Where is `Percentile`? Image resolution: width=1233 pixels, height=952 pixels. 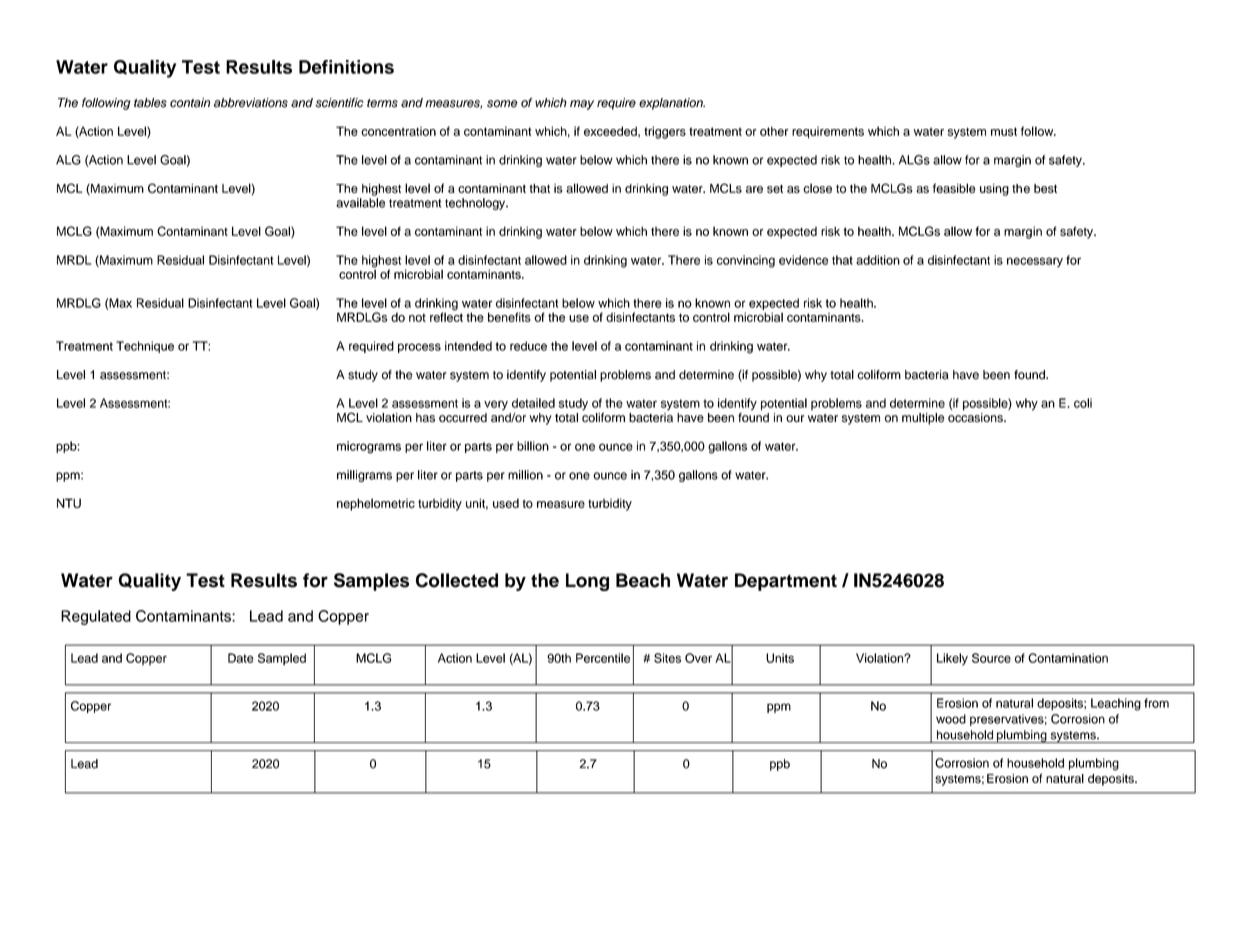 Percentile is located at coordinates (603, 658).
